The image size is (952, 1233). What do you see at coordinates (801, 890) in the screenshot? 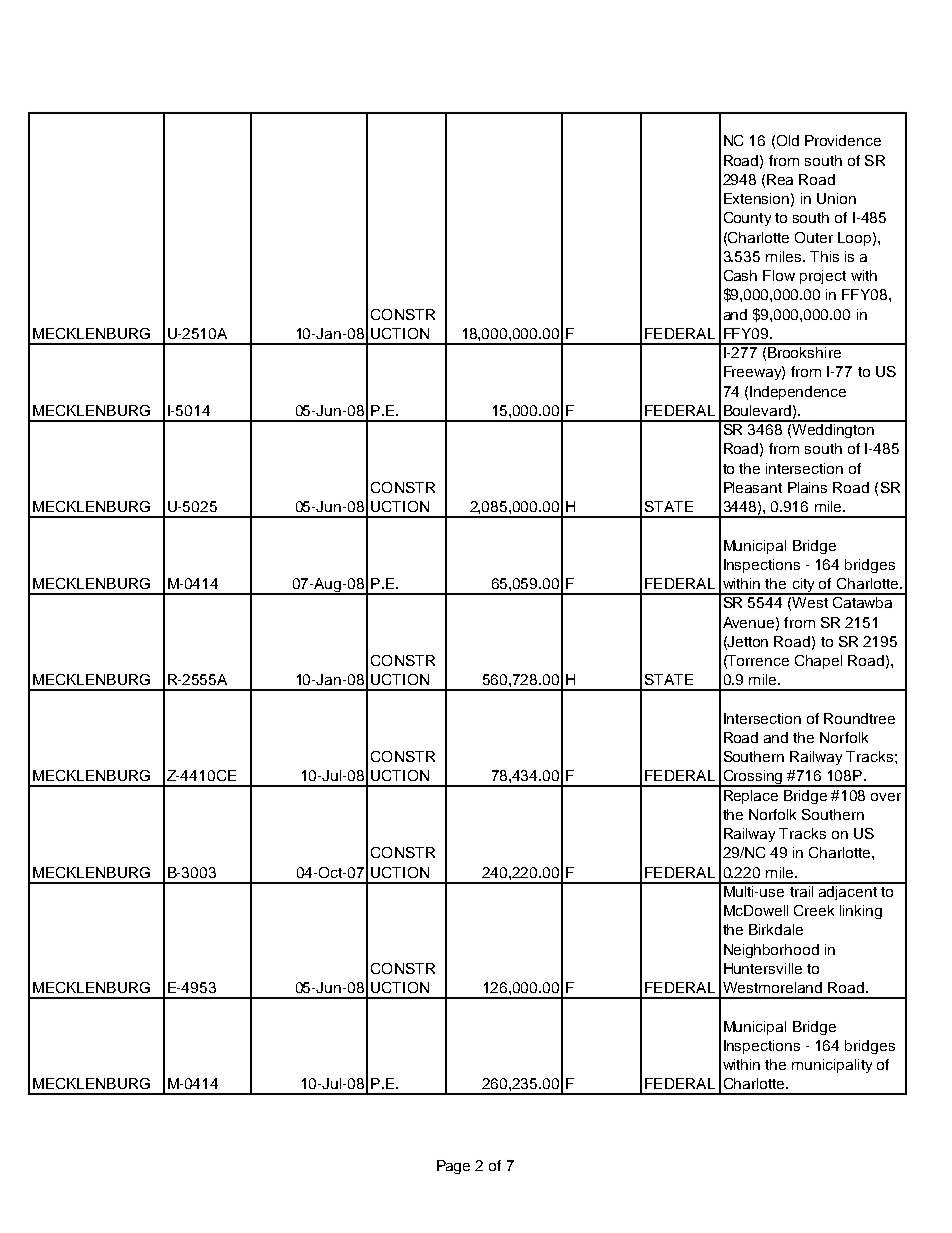
I see `trail` at bounding box center [801, 890].
